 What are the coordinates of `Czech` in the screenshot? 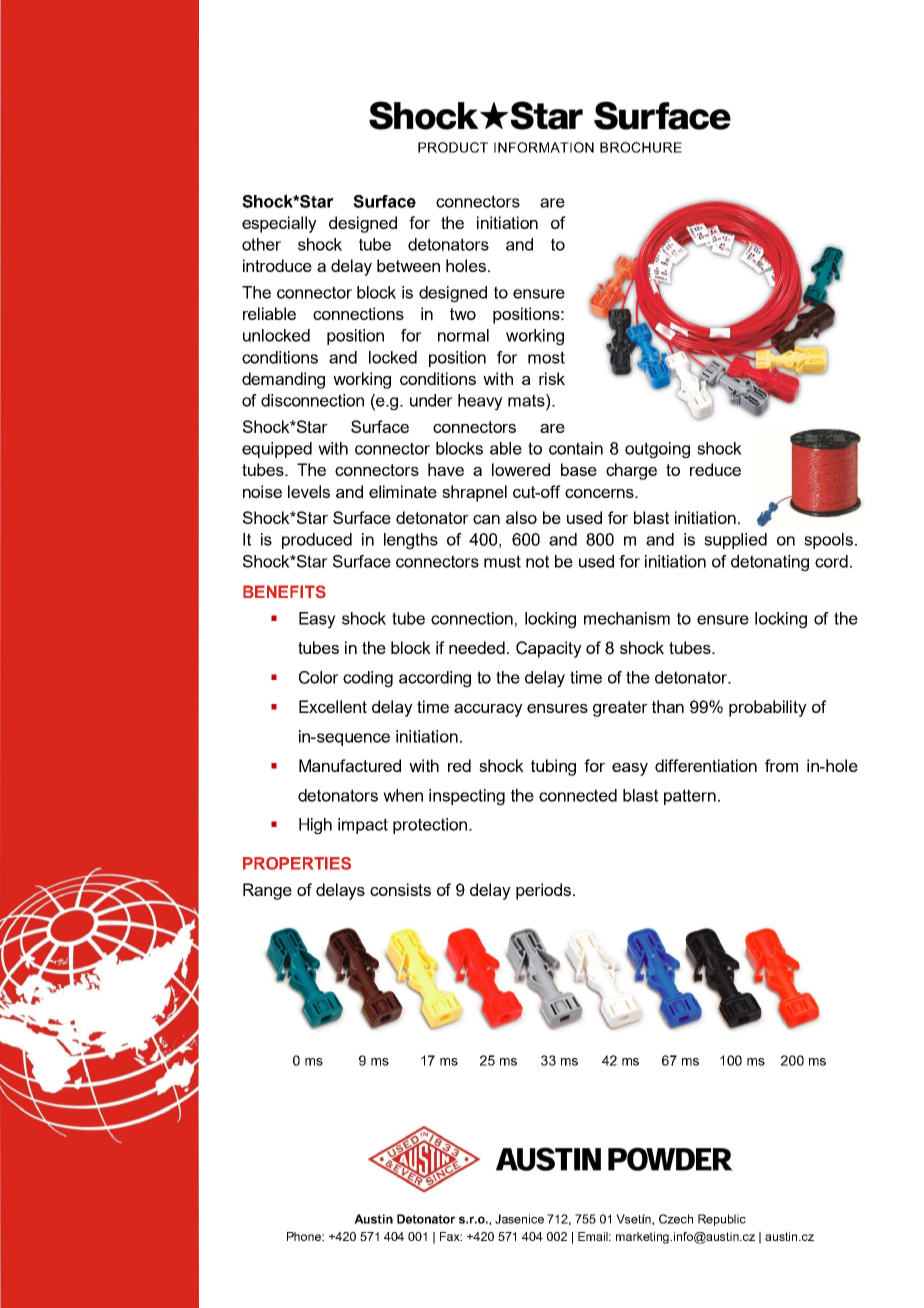 It's located at (676, 1219).
